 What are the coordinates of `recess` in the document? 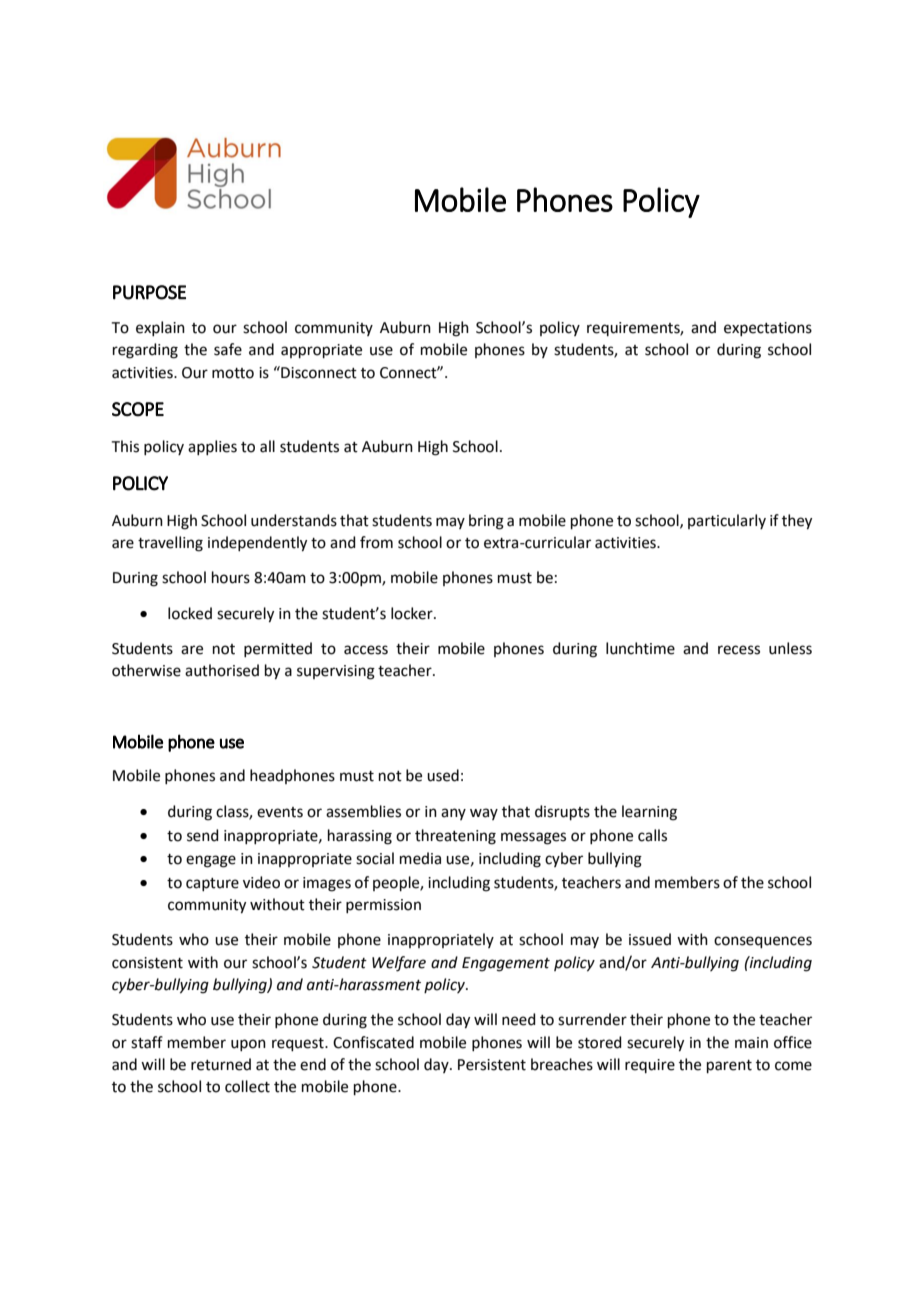 It's located at (739, 650).
